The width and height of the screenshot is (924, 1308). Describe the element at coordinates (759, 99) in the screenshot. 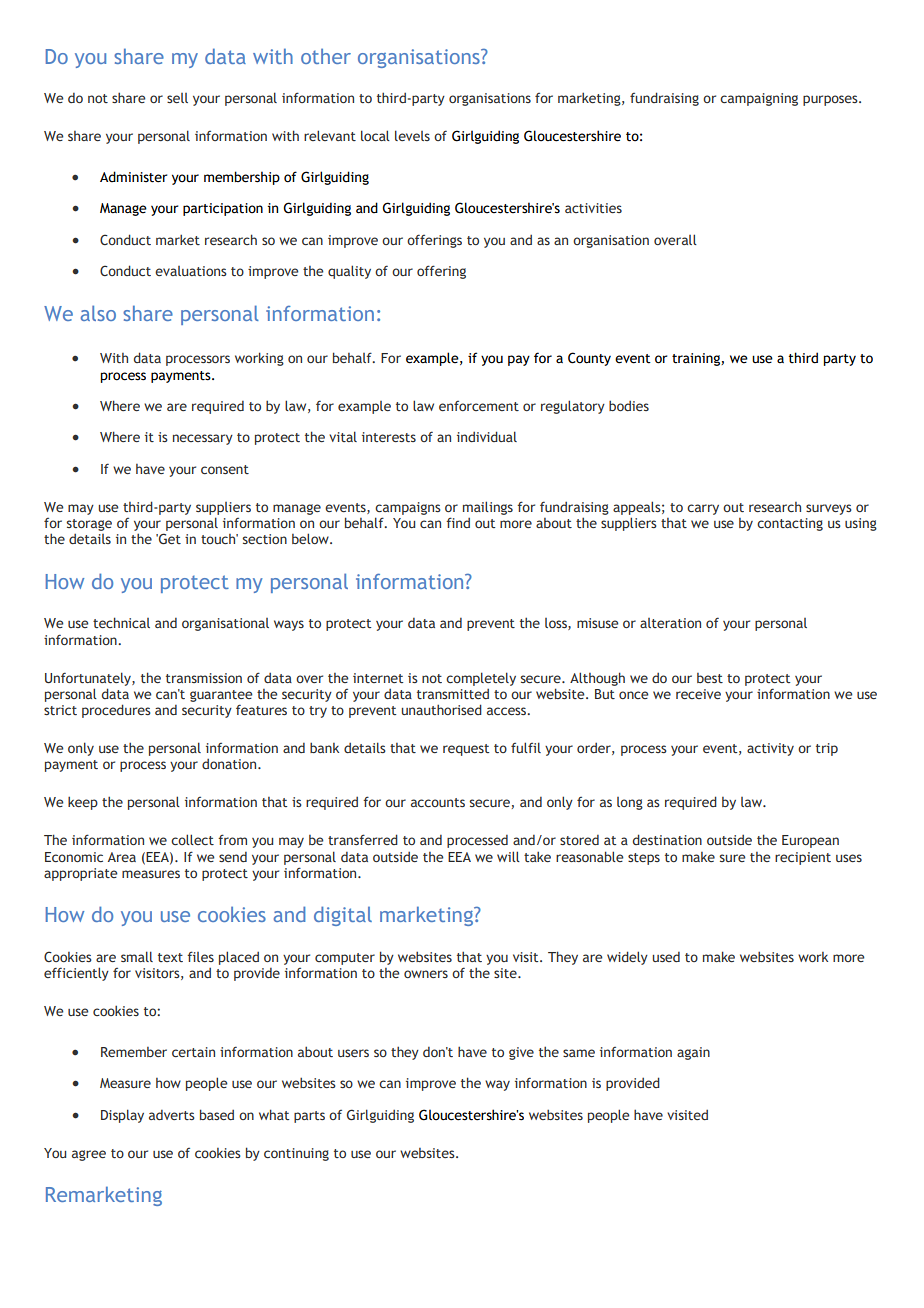

I see `campaigning` at that location.
